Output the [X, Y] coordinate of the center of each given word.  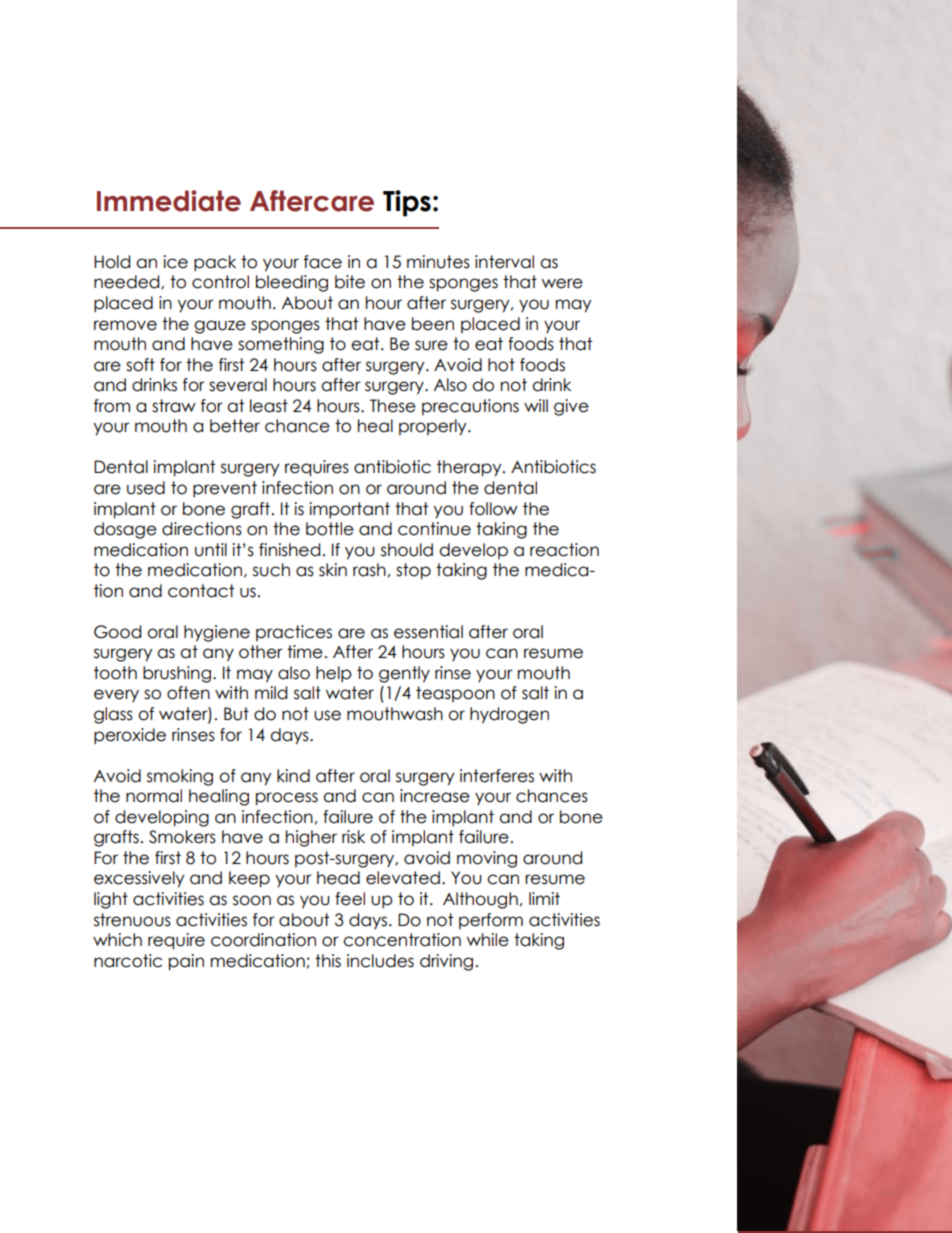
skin [333, 570]
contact [201, 591]
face [323, 262]
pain [186, 962]
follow [493, 509]
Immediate [169, 201]
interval [504, 262]
